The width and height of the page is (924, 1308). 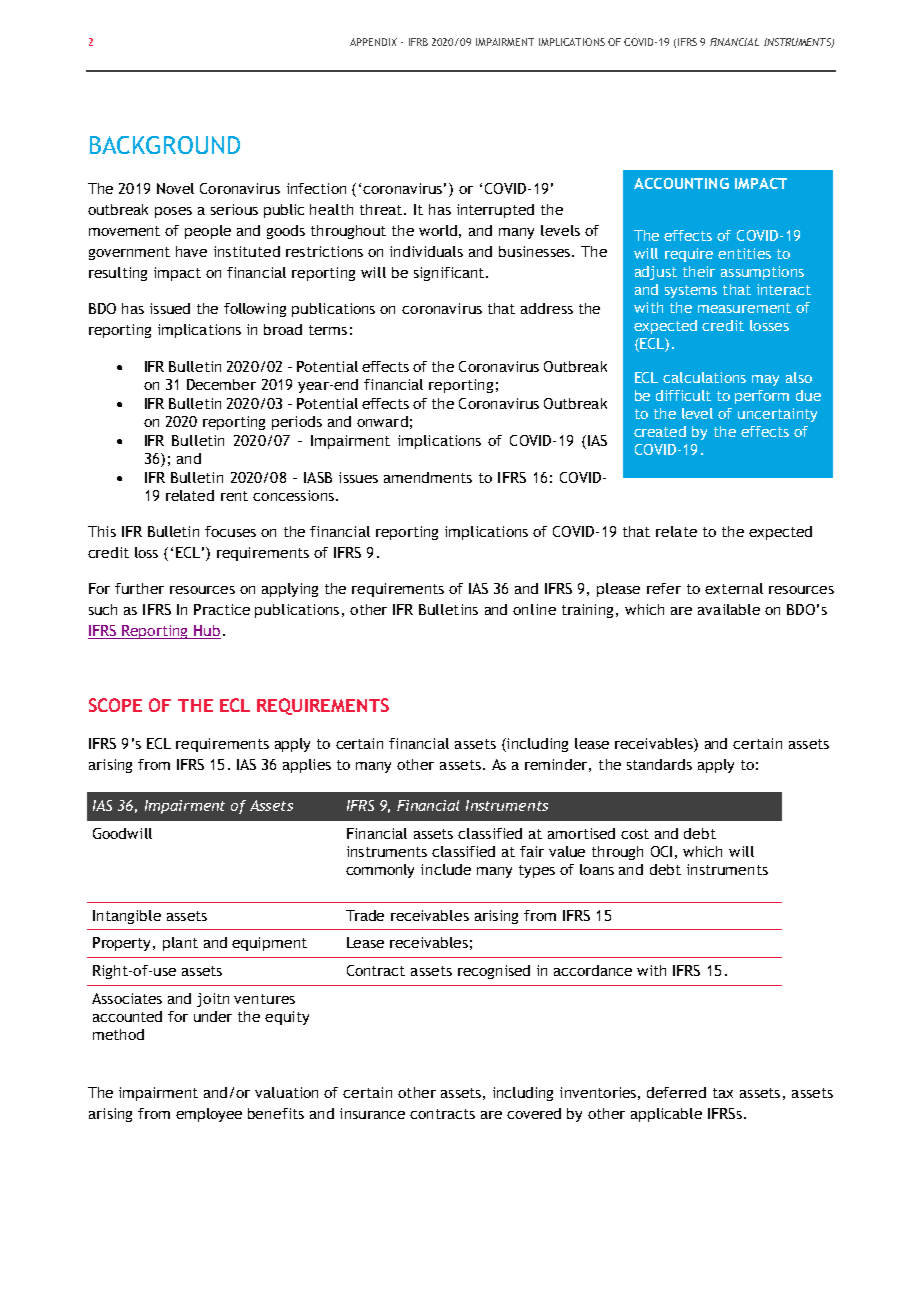 I want to click on include, so click(x=446, y=869).
